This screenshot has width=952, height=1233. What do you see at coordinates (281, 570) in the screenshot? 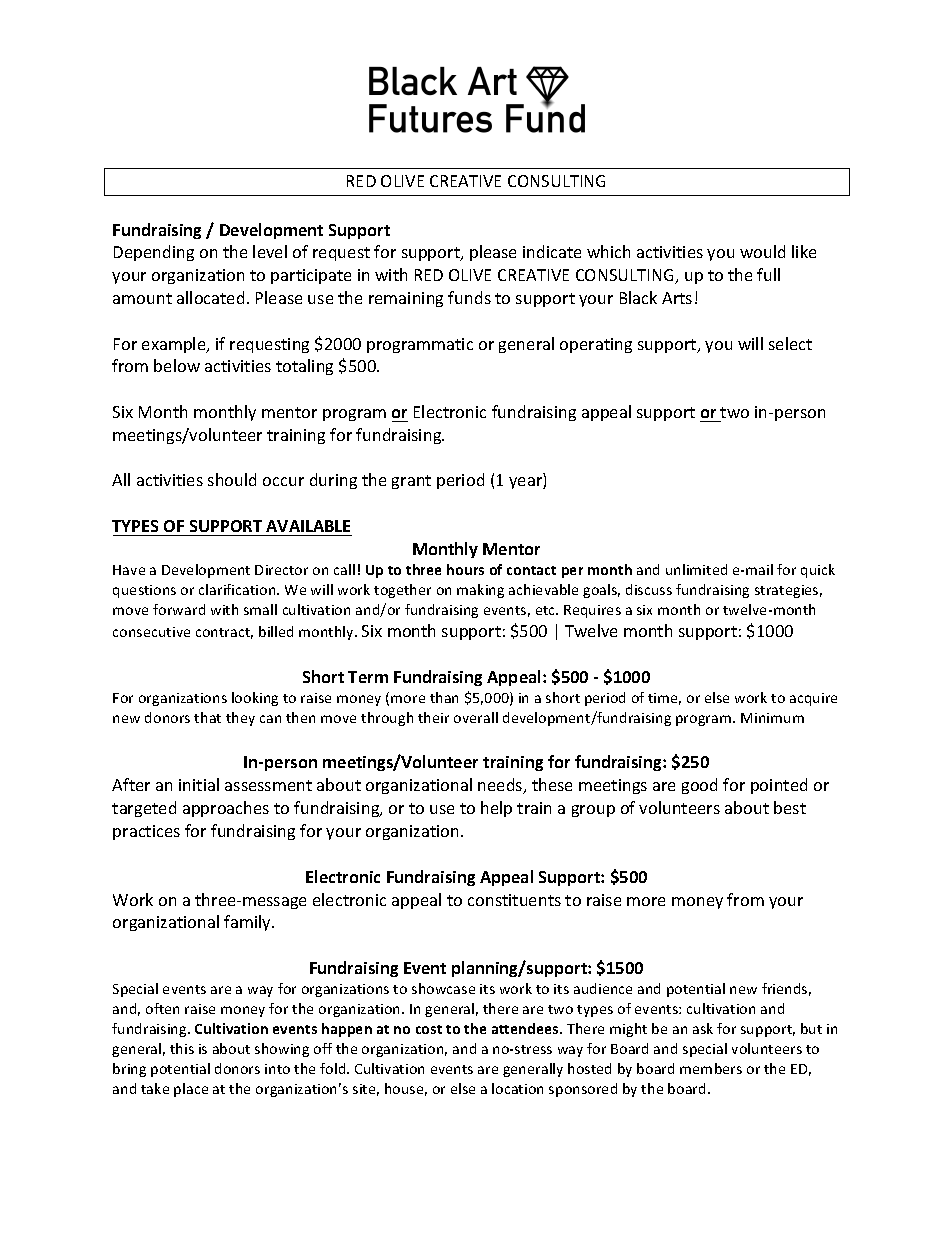
I see `Director` at bounding box center [281, 570].
